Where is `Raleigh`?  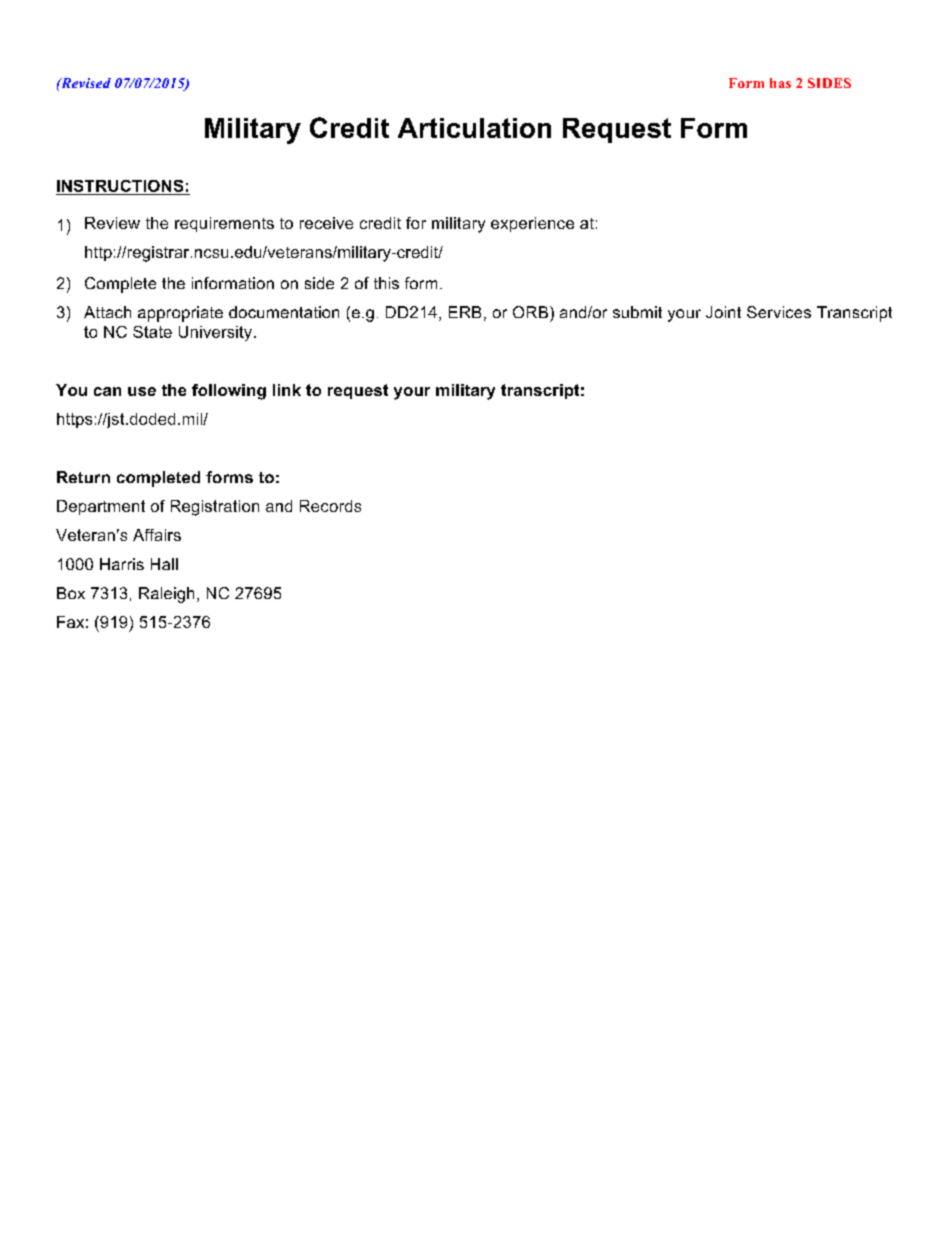
Raleigh is located at coordinates (166, 595).
